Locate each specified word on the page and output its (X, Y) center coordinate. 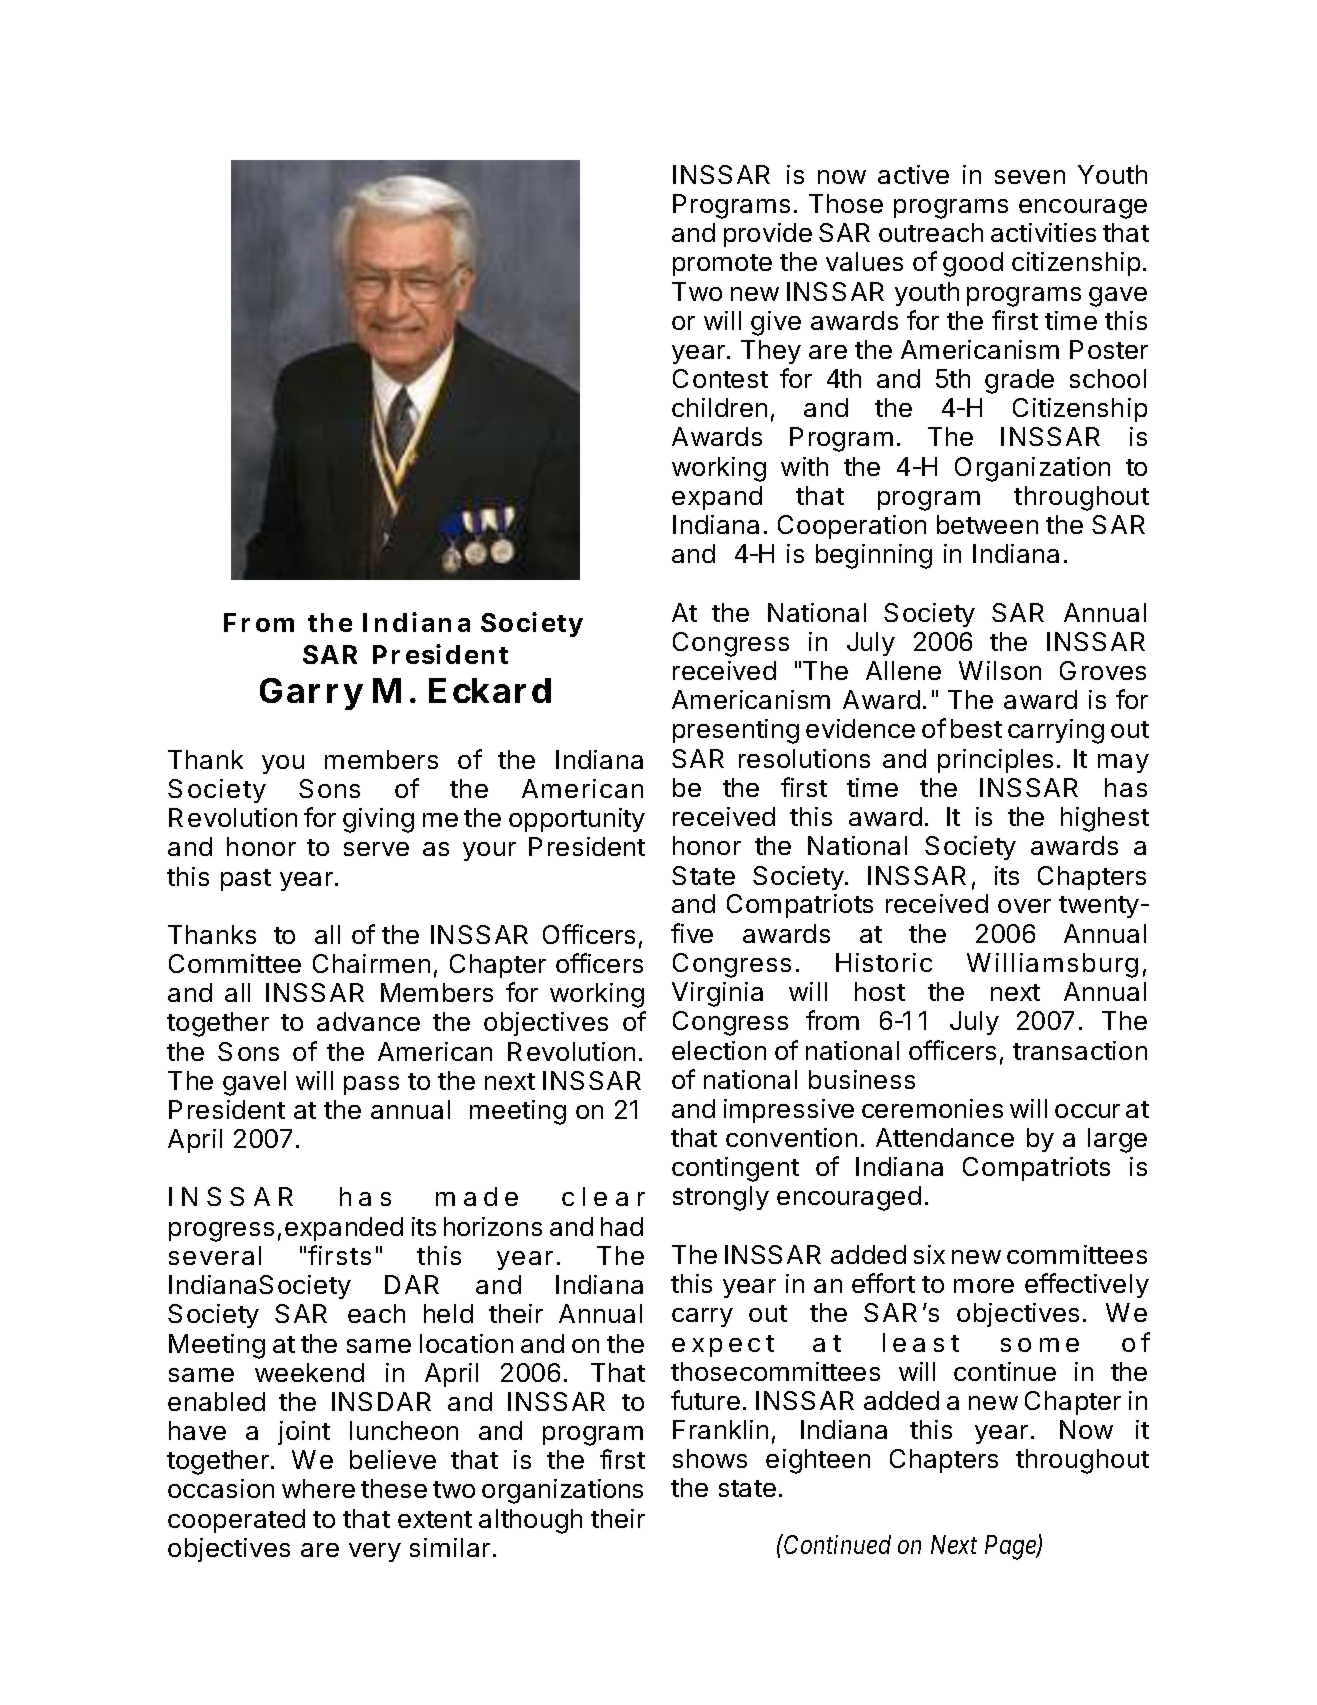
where (318, 1488)
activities (1043, 232)
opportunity (577, 820)
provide (768, 235)
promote (722, 265)
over (1024, 906)
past (246, 880)
